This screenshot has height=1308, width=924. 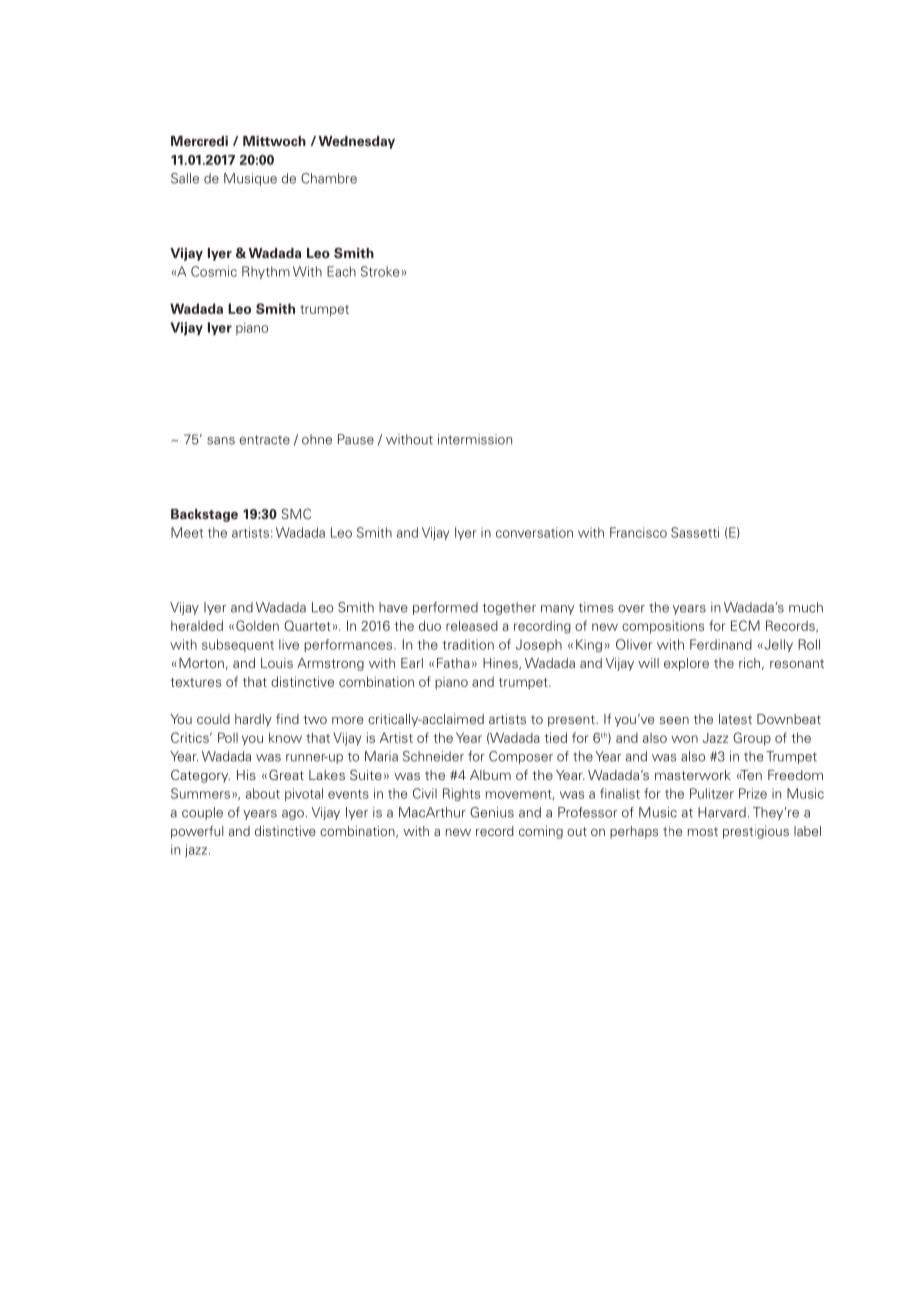 What do you see at coordinates (492, 812) in the screenshot?
I see `Genius` at bounding box center [492, 812].
